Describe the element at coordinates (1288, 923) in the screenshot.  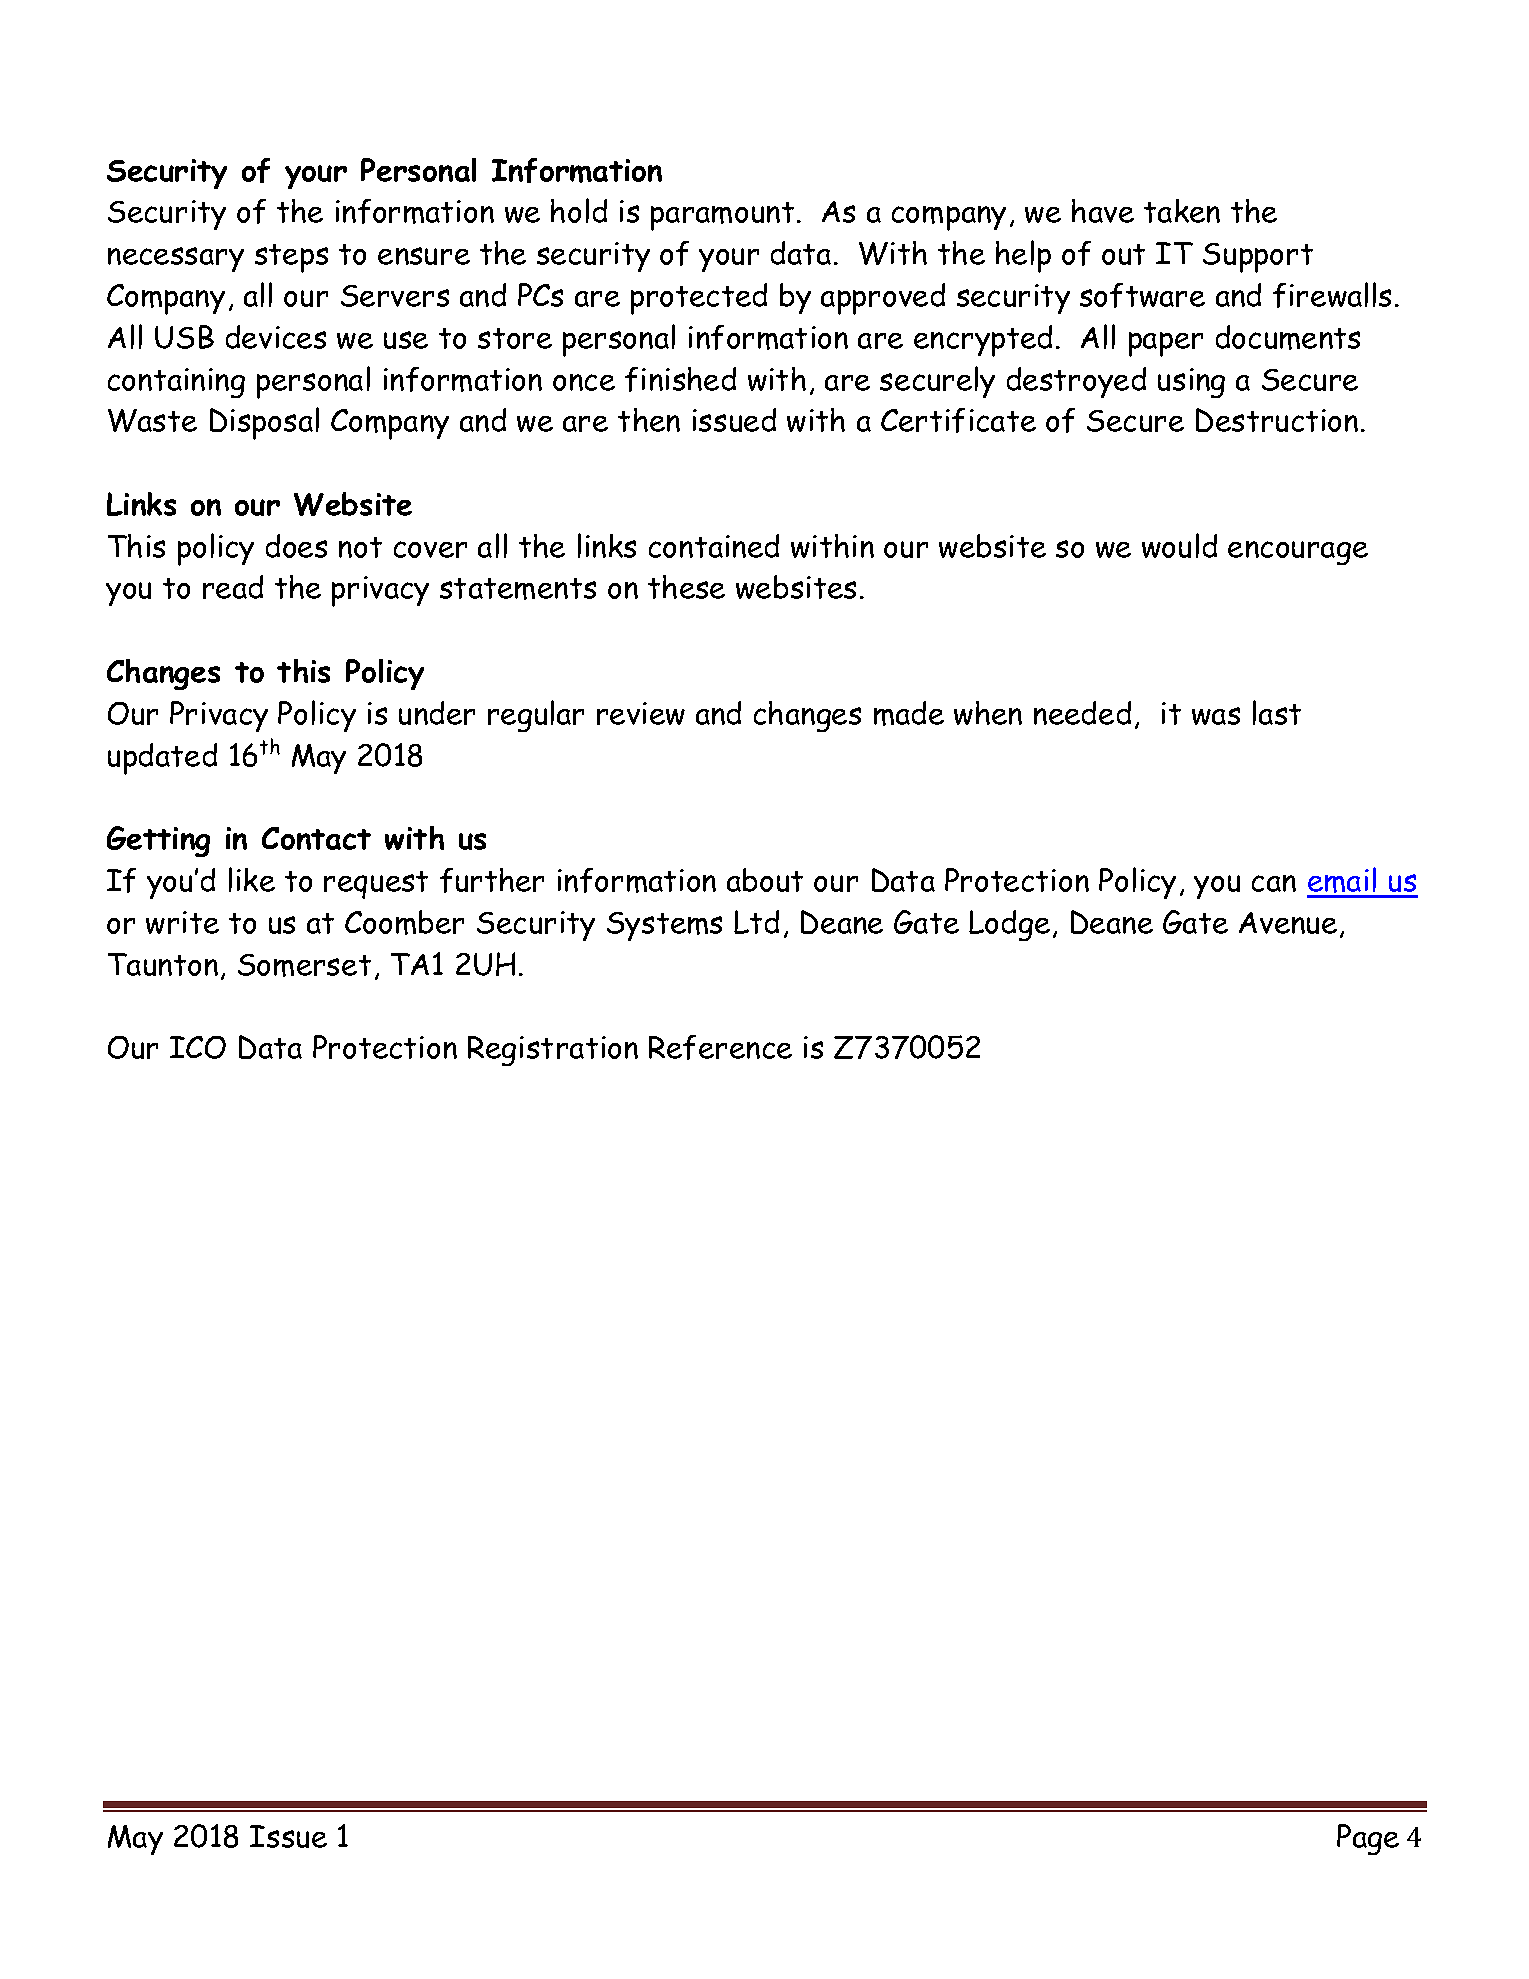
I see `Avenue` at that location.
